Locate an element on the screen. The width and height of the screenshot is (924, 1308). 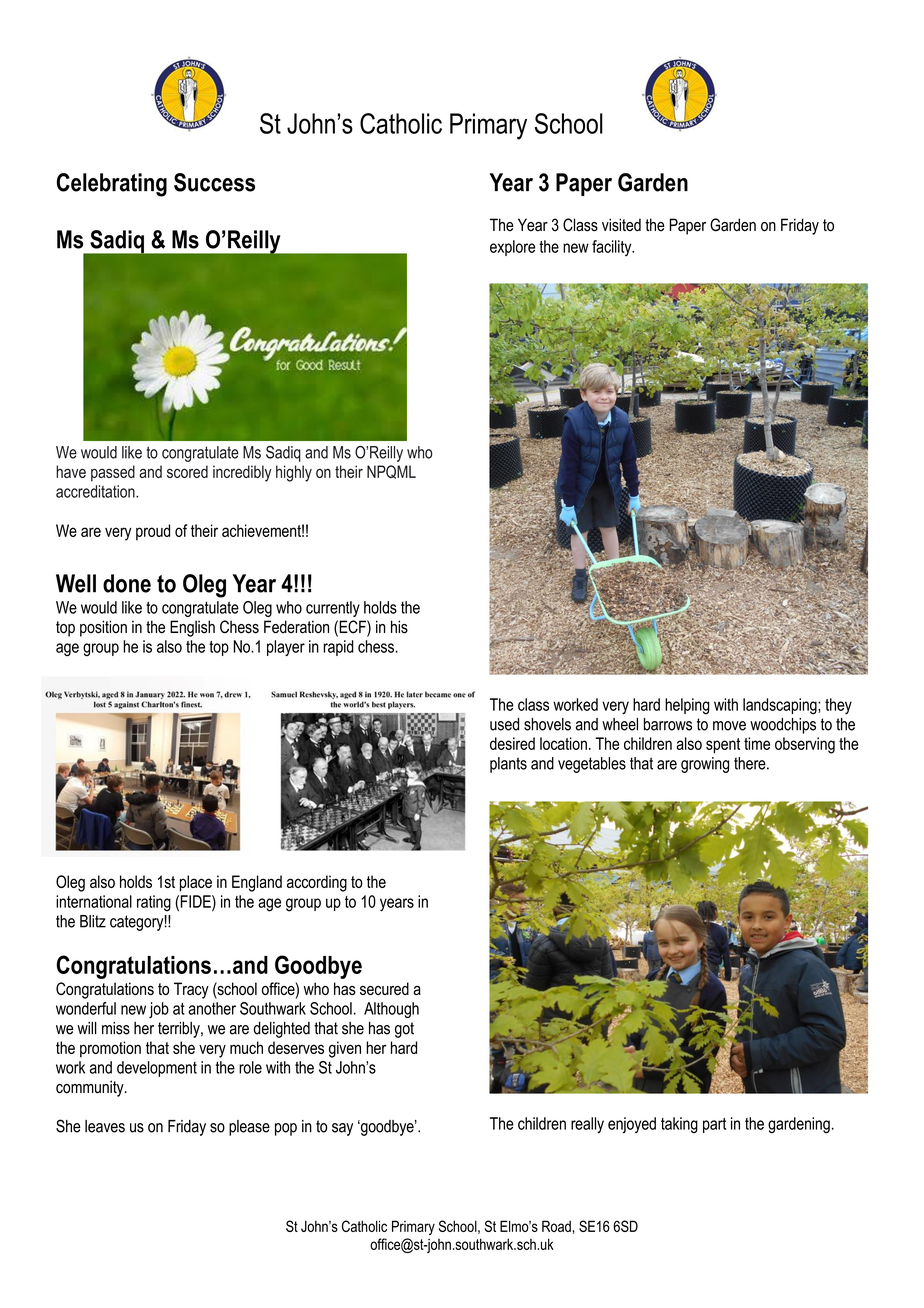
visited is located at coordinates (621, 225).
